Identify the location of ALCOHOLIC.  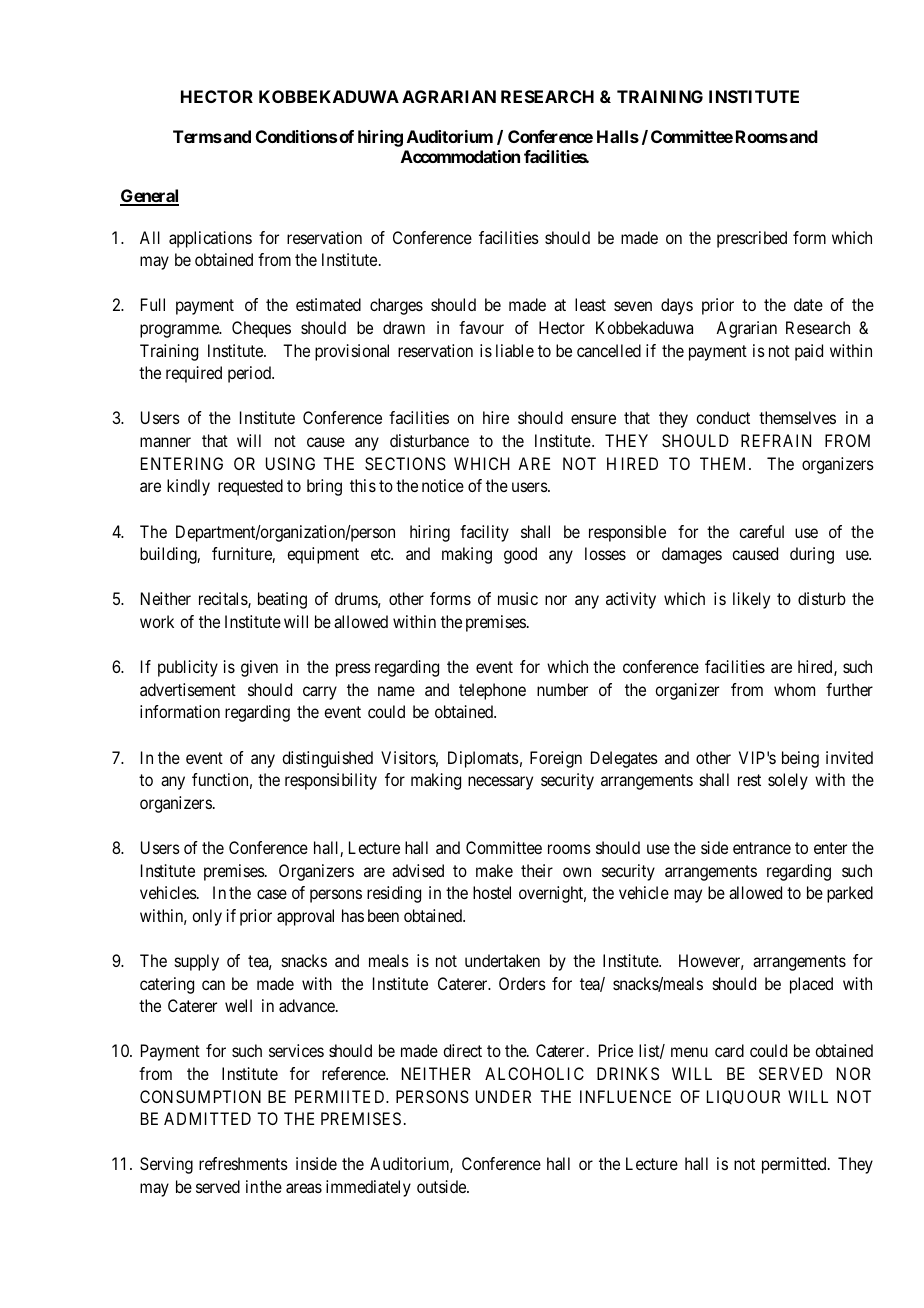
(534, 1073).
